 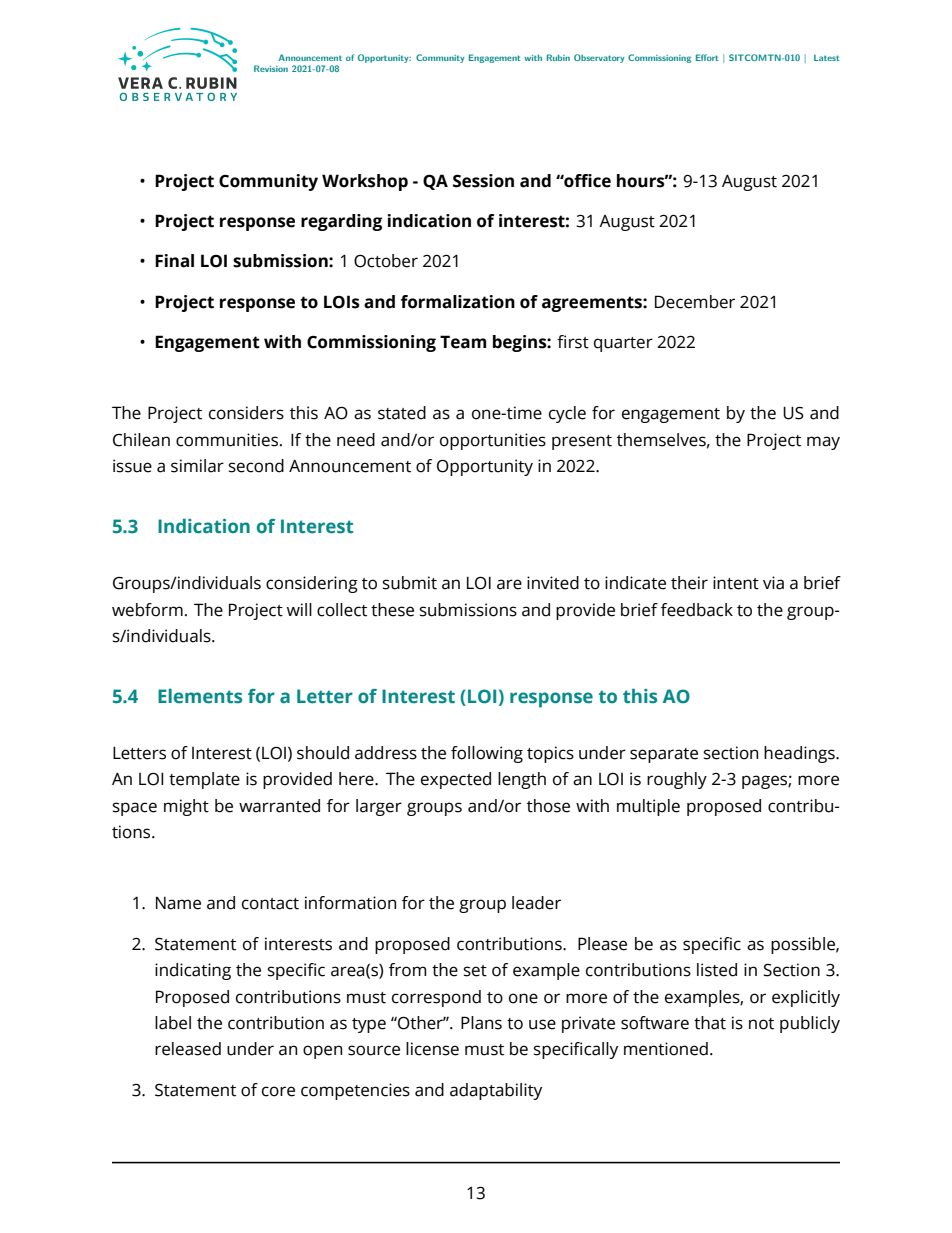 I want to click on Name, so click(x=178, y=903).
